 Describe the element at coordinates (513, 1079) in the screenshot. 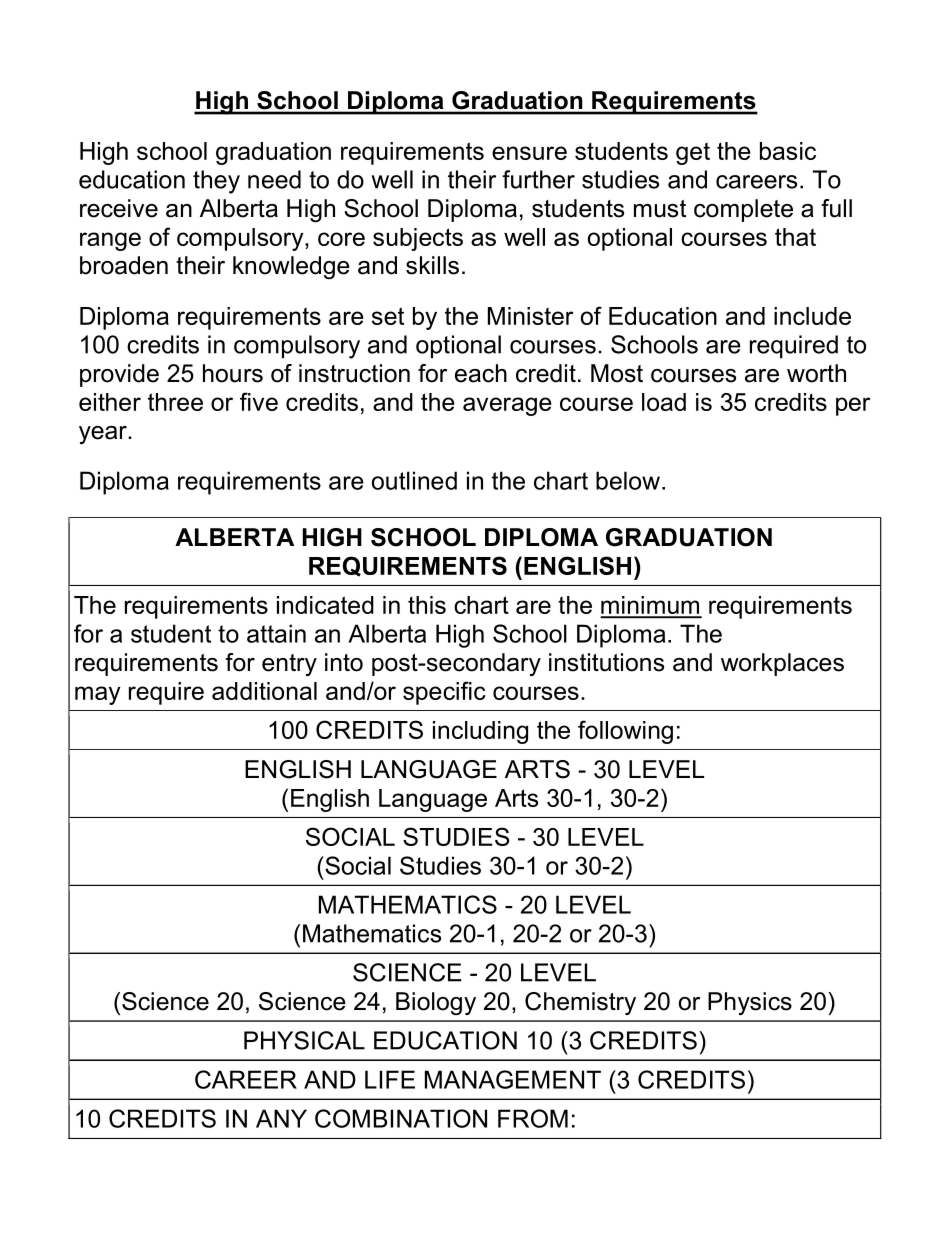

I see `MANAGEMENT` at that location.
